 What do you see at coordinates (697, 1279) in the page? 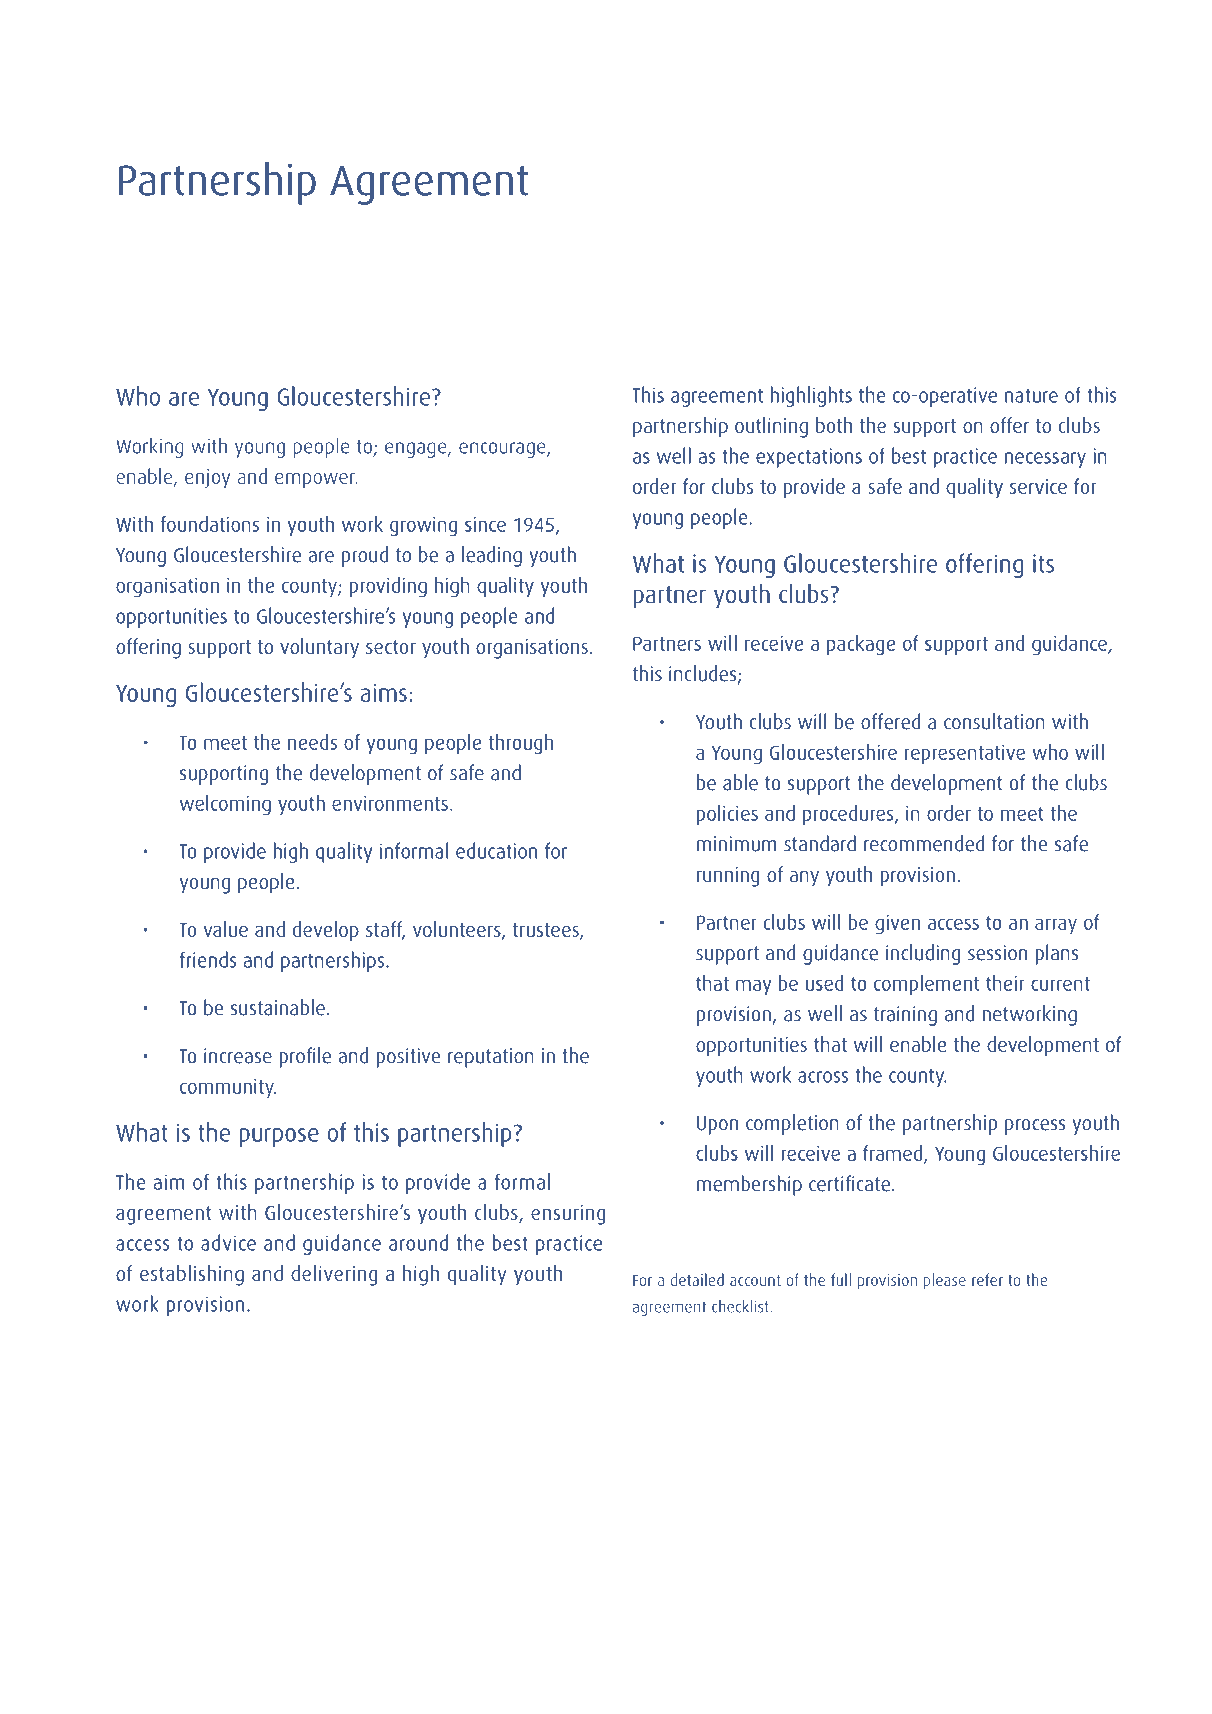
I see `detailed` at bounding box center [697, 1279].
